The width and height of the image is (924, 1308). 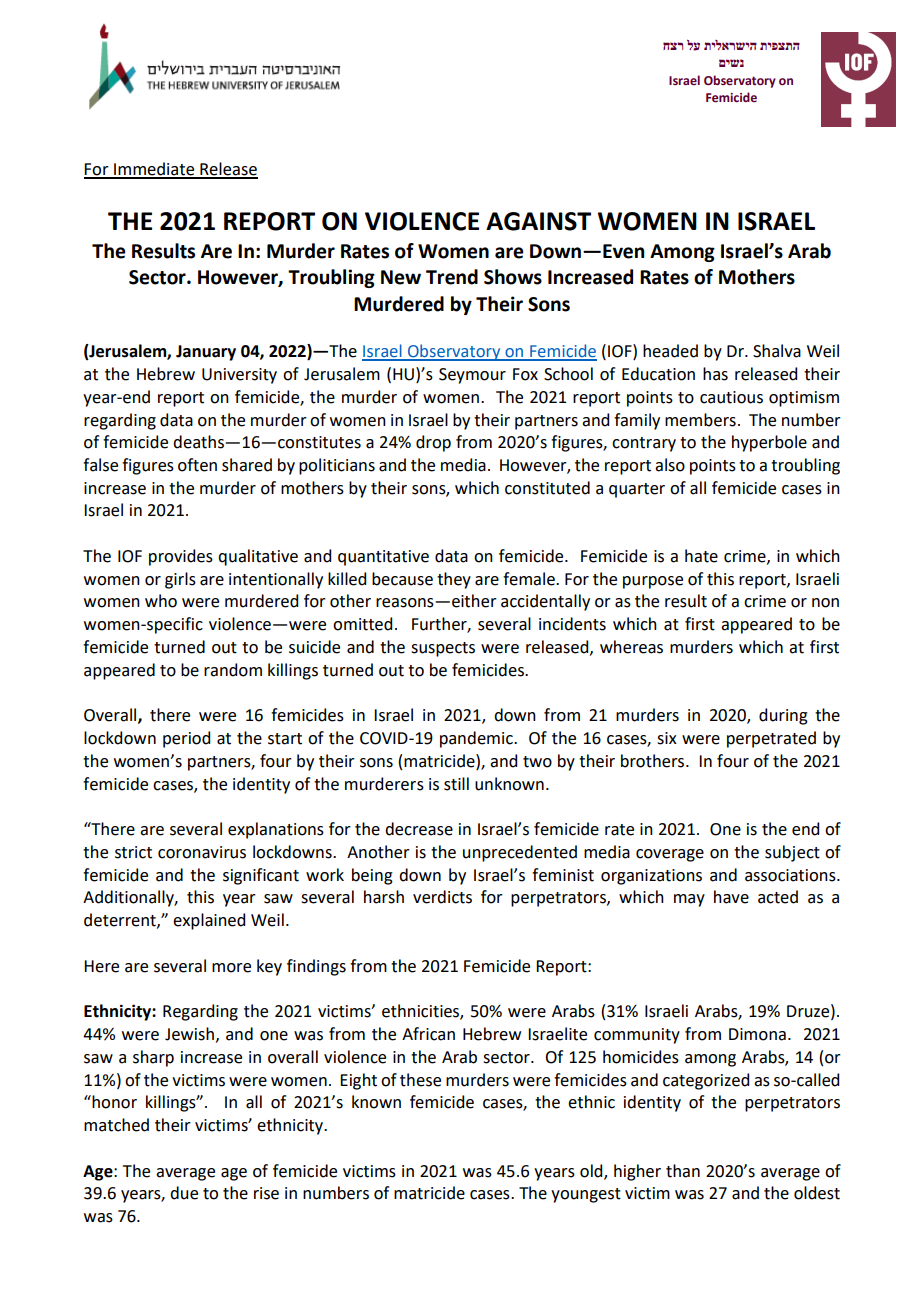 I want to click on youngest, so click(x=586, y=1195).
